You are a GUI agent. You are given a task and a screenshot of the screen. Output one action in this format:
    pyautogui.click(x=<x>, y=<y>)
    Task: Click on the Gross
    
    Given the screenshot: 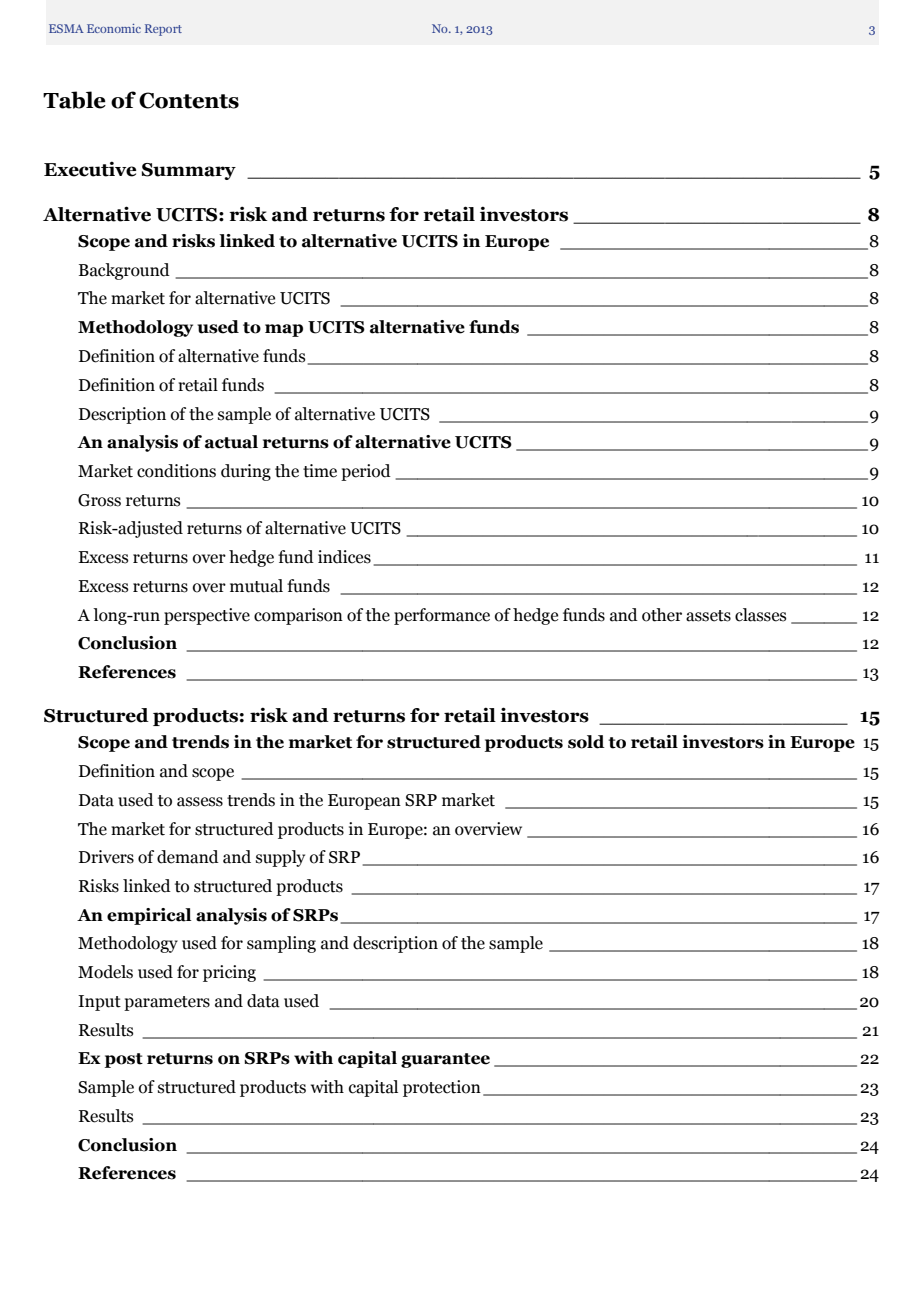 What is the action you would take?
    pyautogui.click(x=99, y=500)
